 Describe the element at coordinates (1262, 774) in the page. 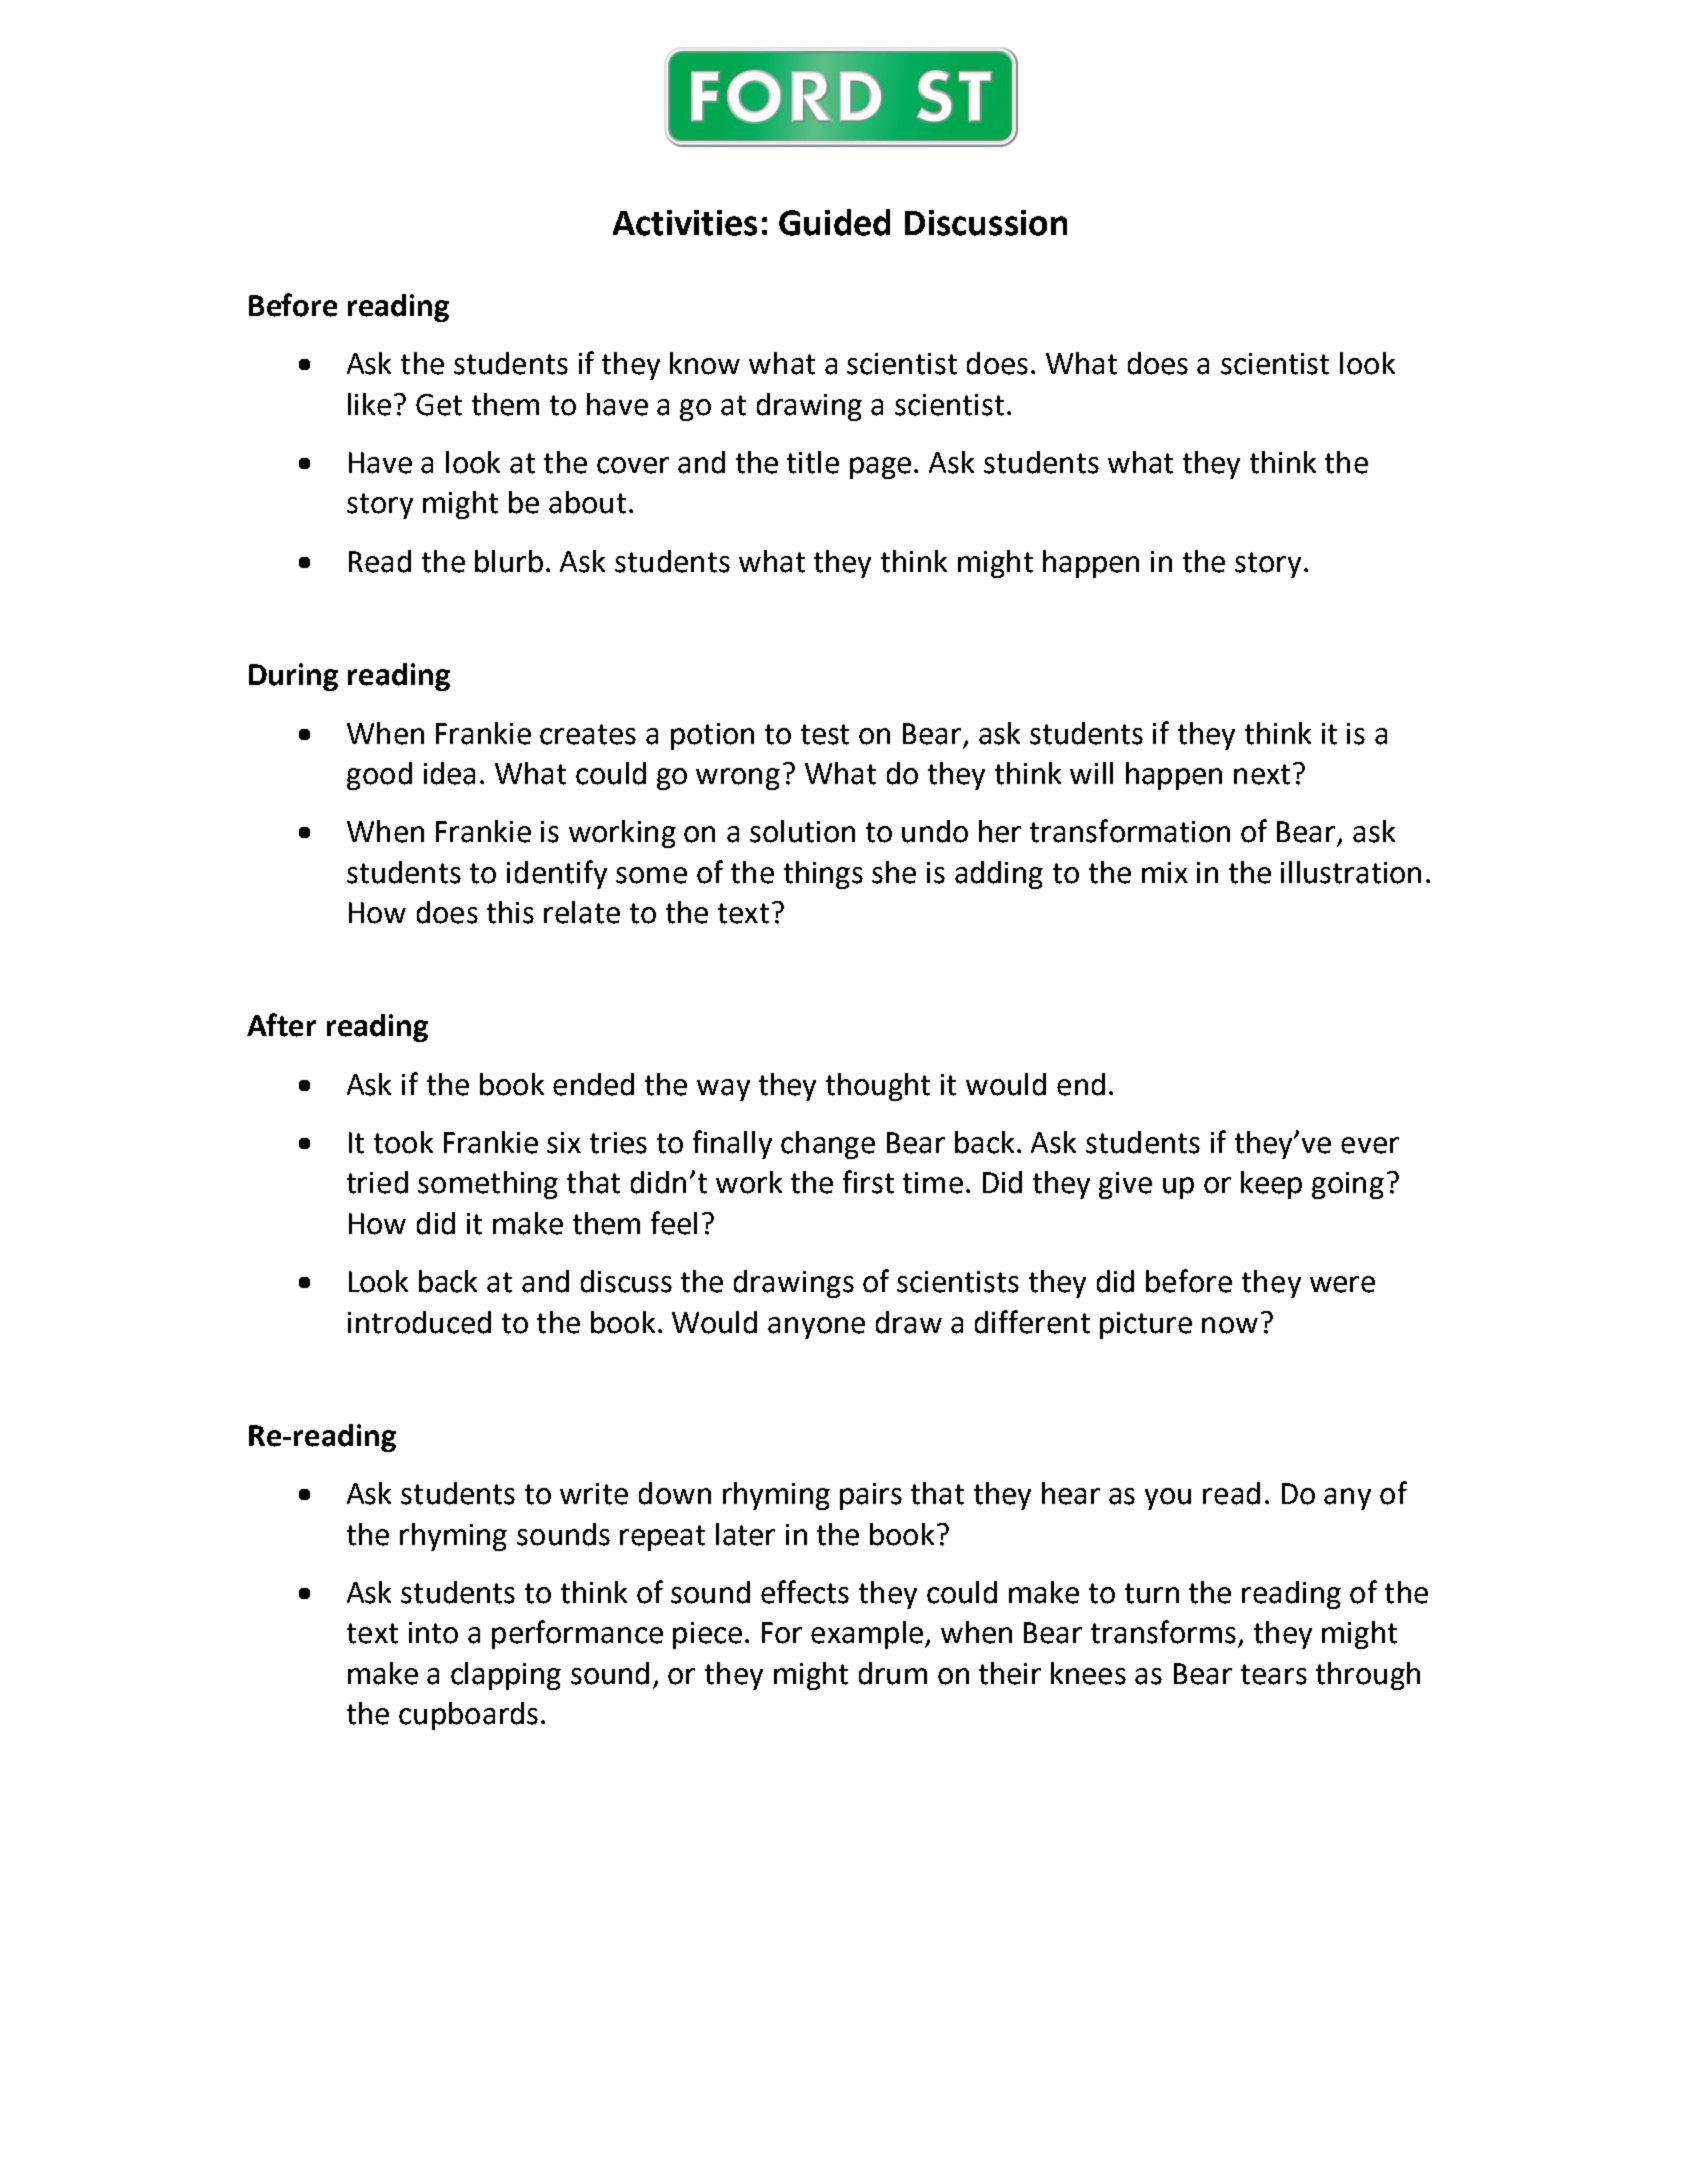

I see `next` at that location.
